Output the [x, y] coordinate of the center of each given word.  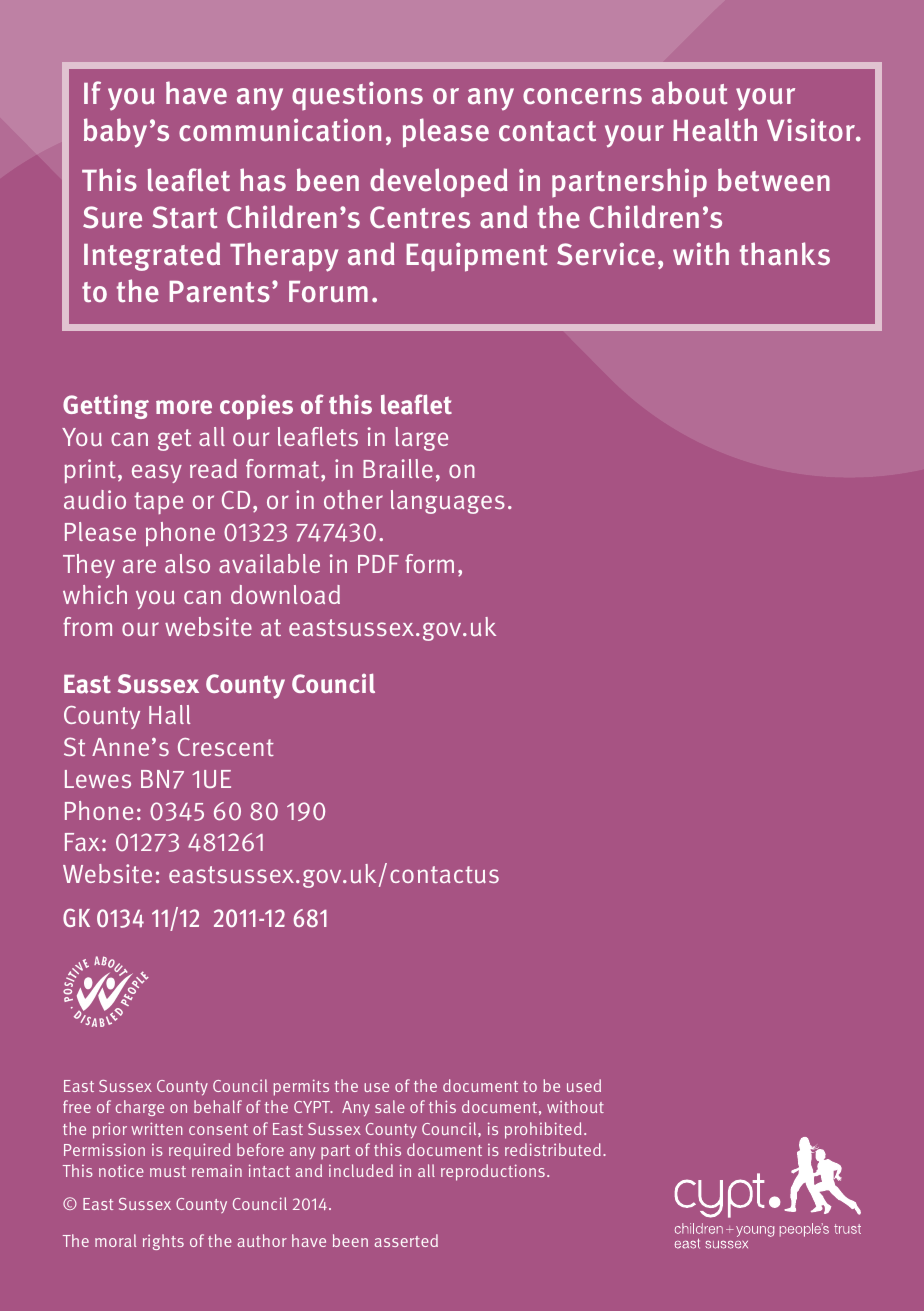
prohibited [543, 1130]
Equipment [477, 257]
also [187, 563]
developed [439, 183]
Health [715, 130]
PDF [378, 564]
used [584, 1085]
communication [280, 130]
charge [140, 1108]
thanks [785, 254]
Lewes [98, 779]
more [184, 407]
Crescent [226, 747]
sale [390, 1106]
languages [448, 502]
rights [163, 1242]
